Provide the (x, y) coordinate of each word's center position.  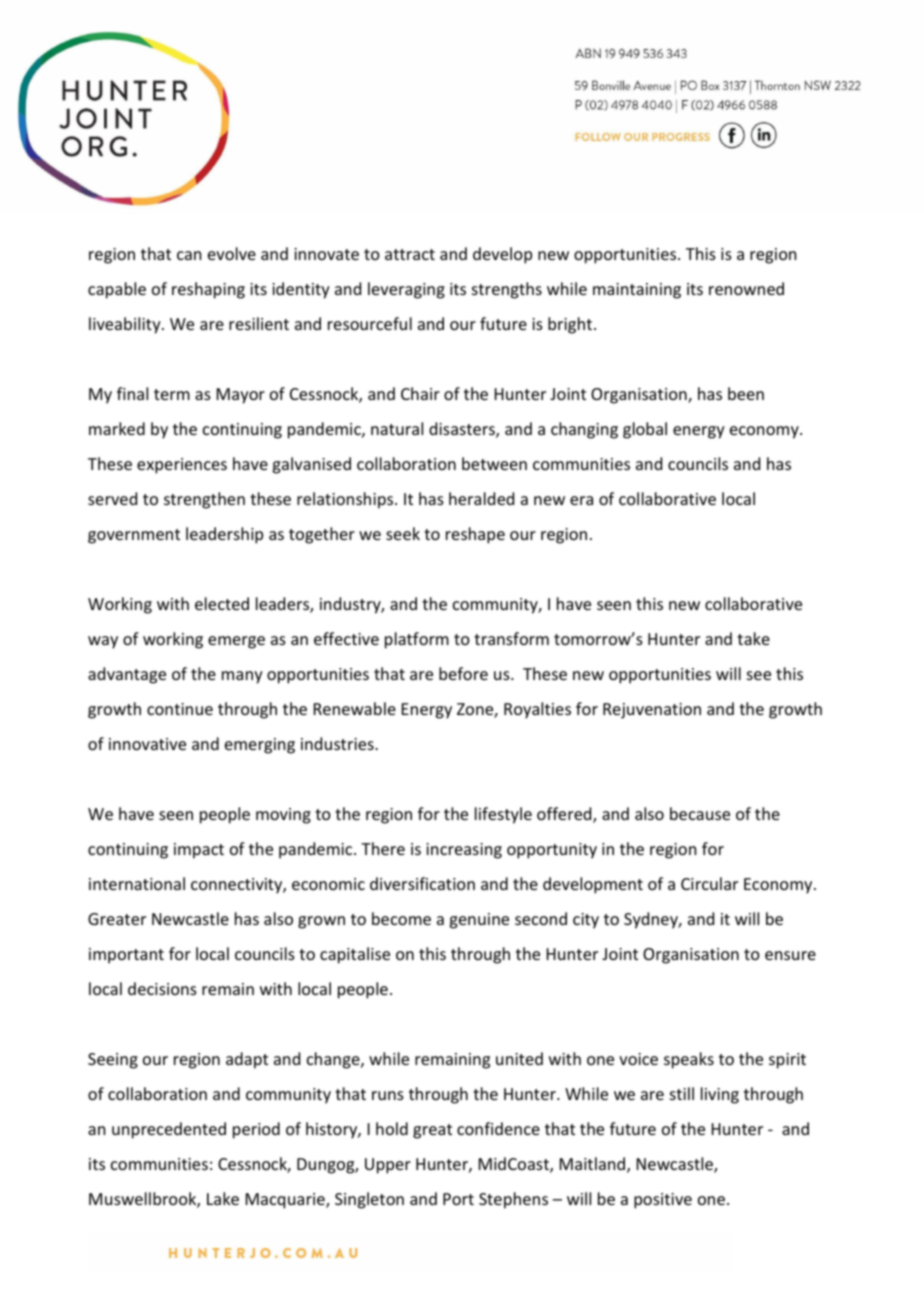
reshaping (208, 290)
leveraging (406, 290)
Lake (223, 1198)
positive (663, 1201)
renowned (746, 288)
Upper (388, 1166)
